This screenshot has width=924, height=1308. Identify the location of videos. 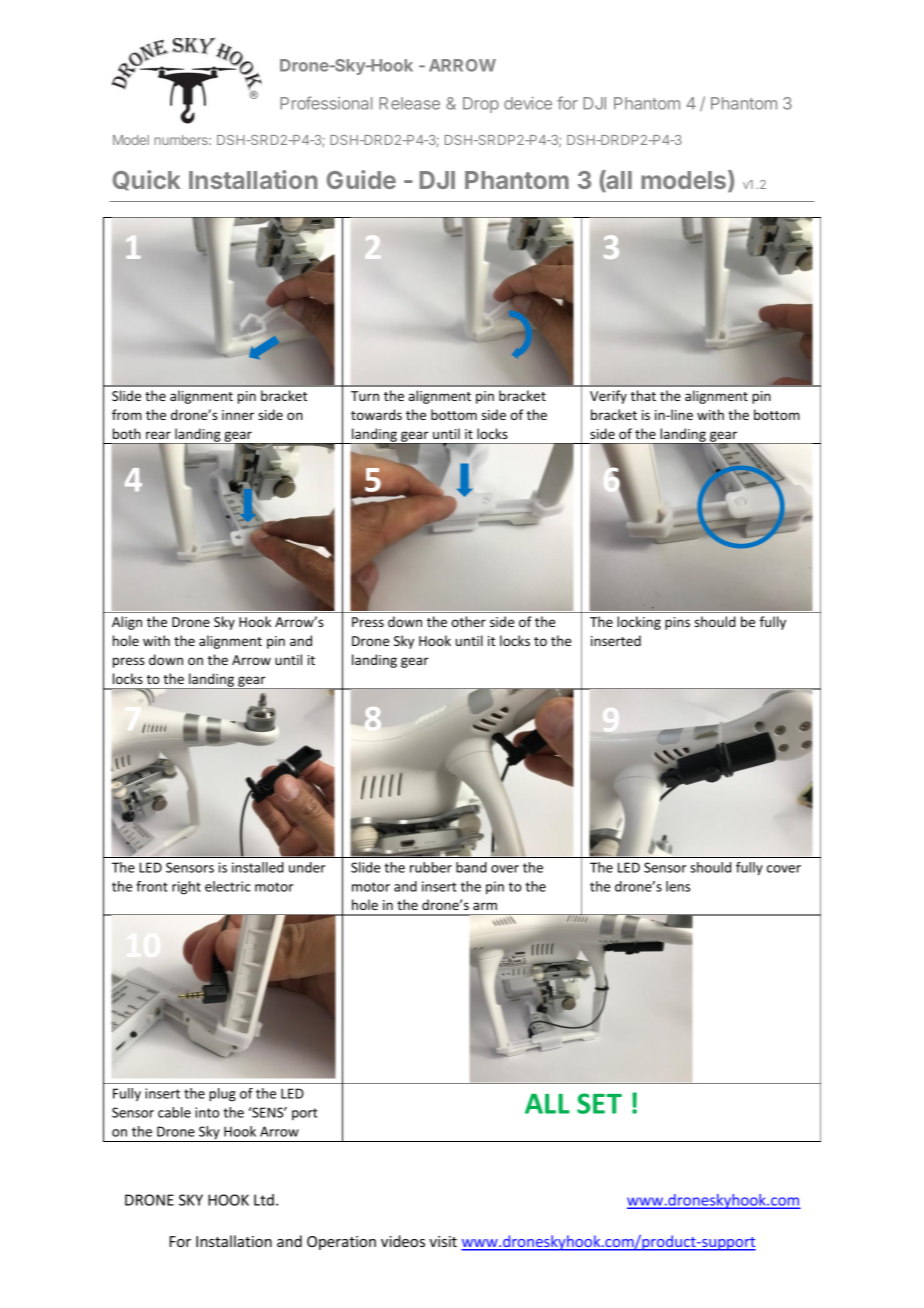
(403, 1241).
